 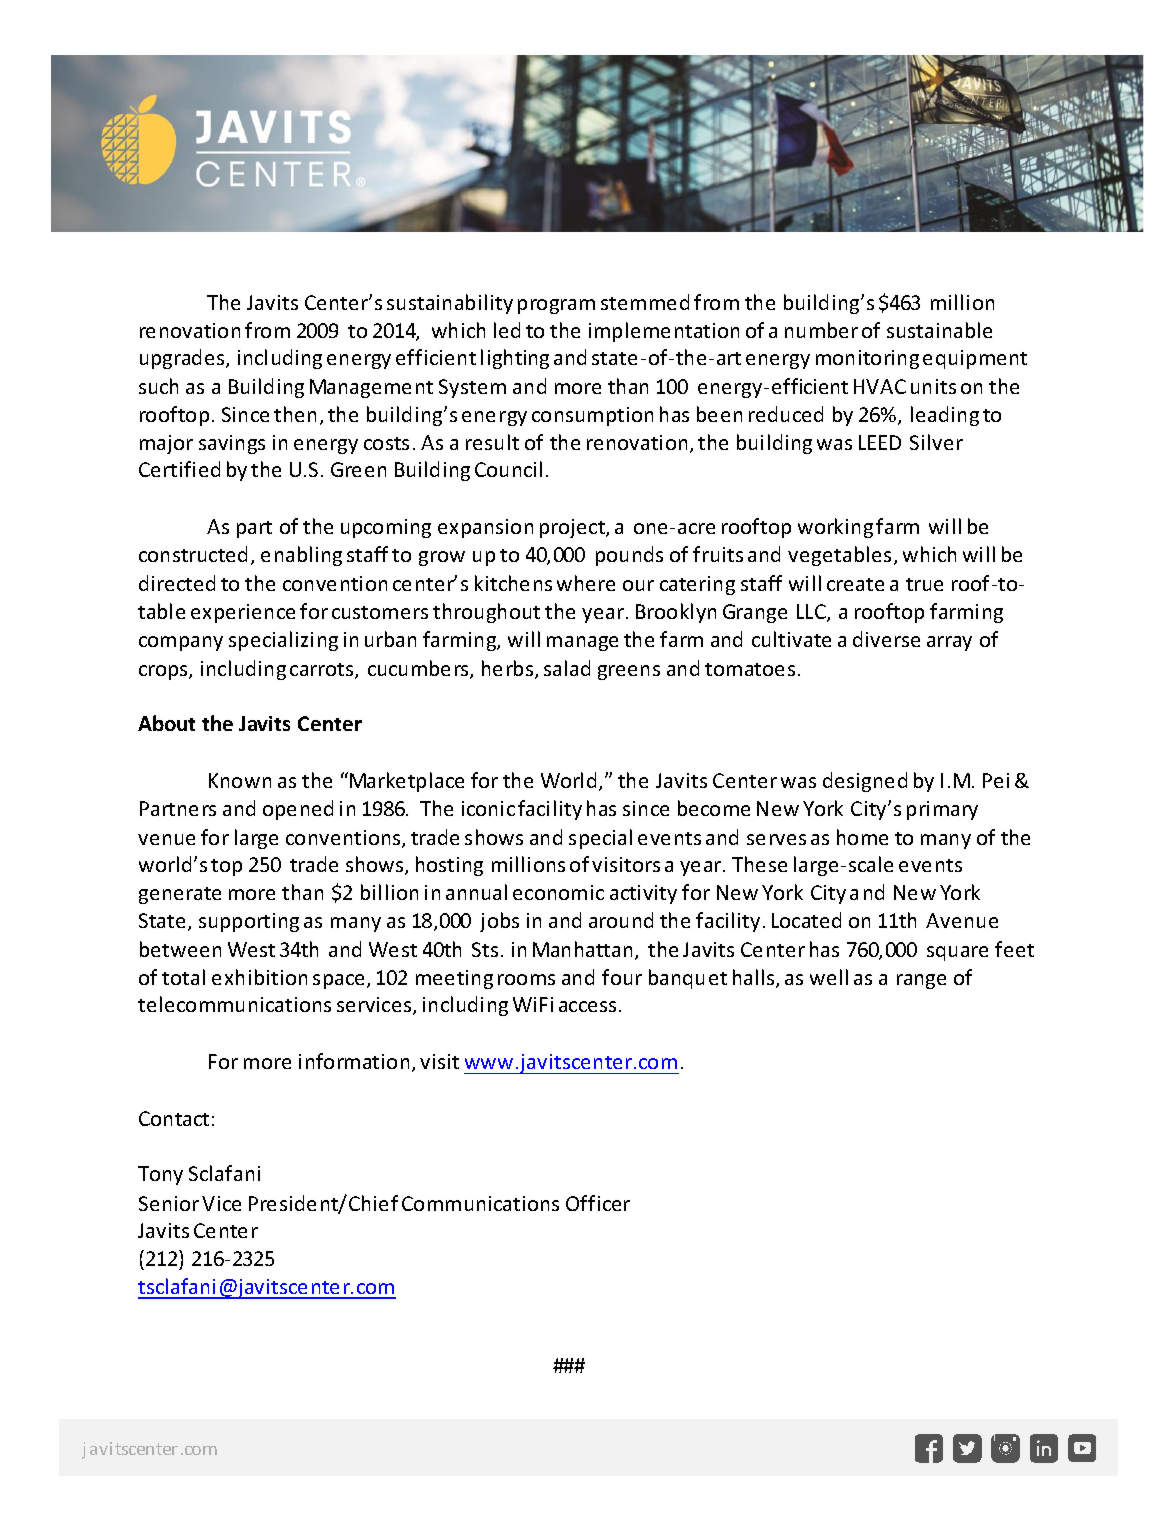 I want to click on iconic, so click(x=488, y=808).
